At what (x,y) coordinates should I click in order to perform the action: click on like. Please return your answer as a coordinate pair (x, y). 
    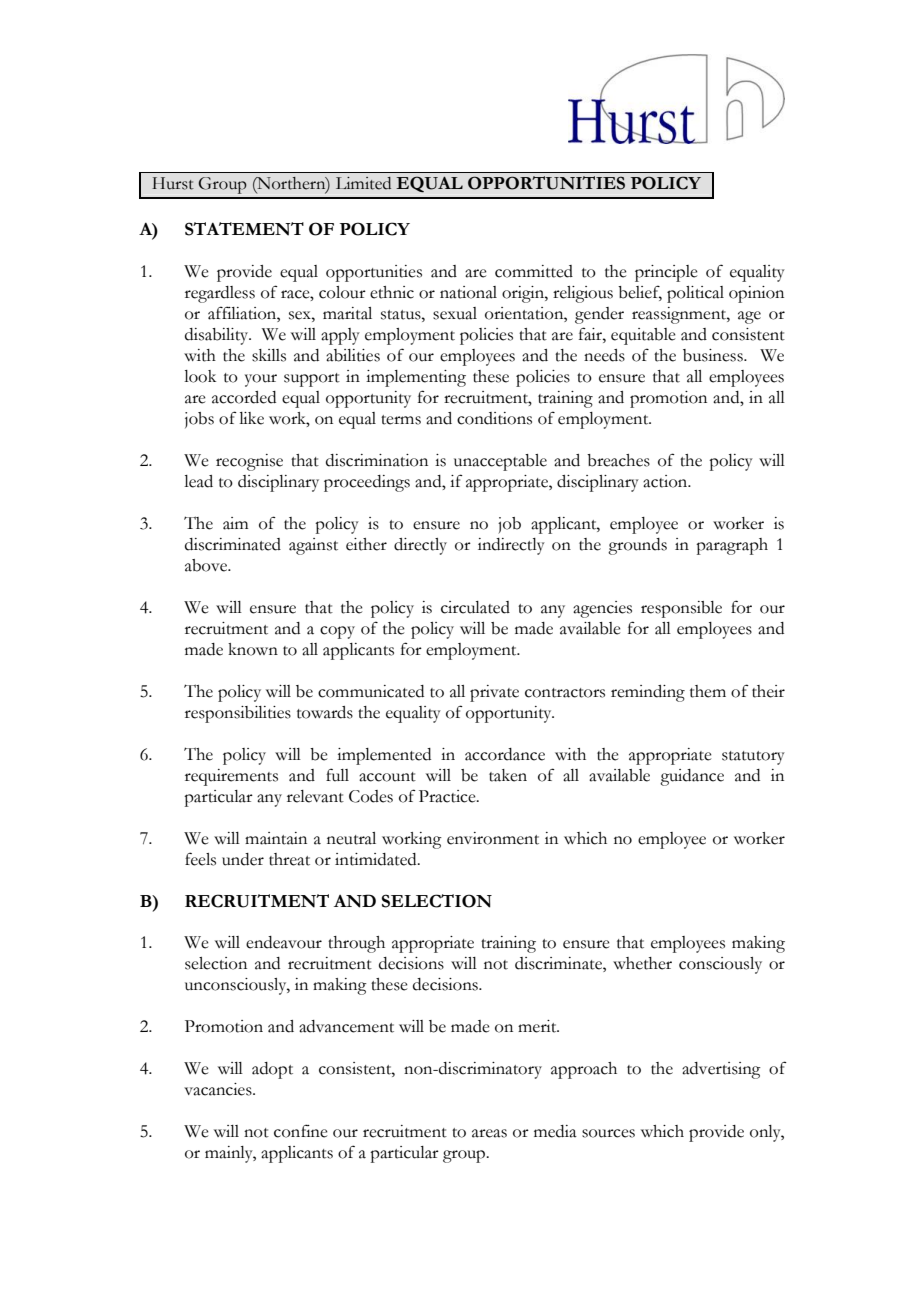
    Looking at the image, I should click on (251, 418).
